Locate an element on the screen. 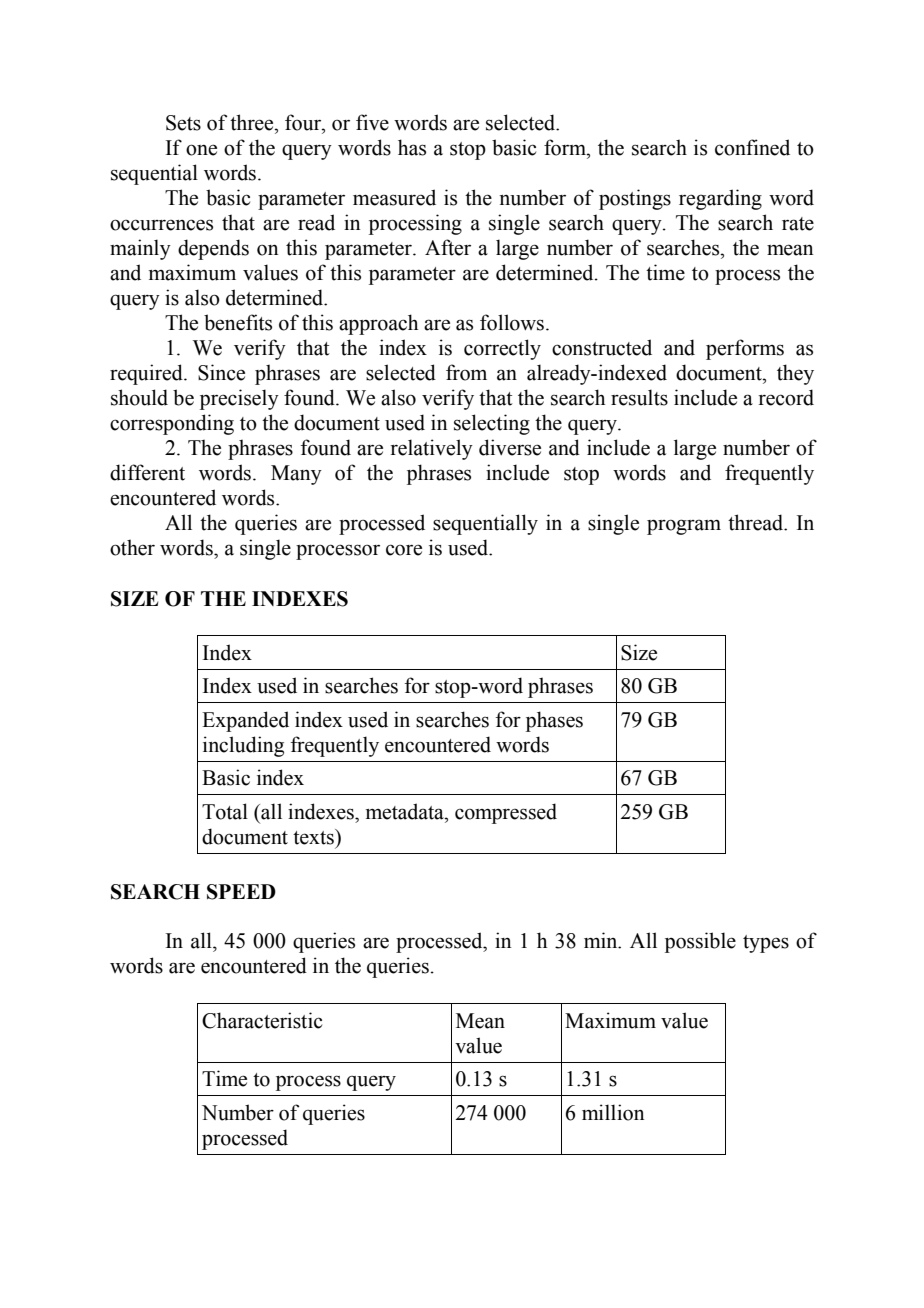 Image resolution: width=924 pixels, height=1308 pixels. corresponding is located at coordinates (172, 424).
